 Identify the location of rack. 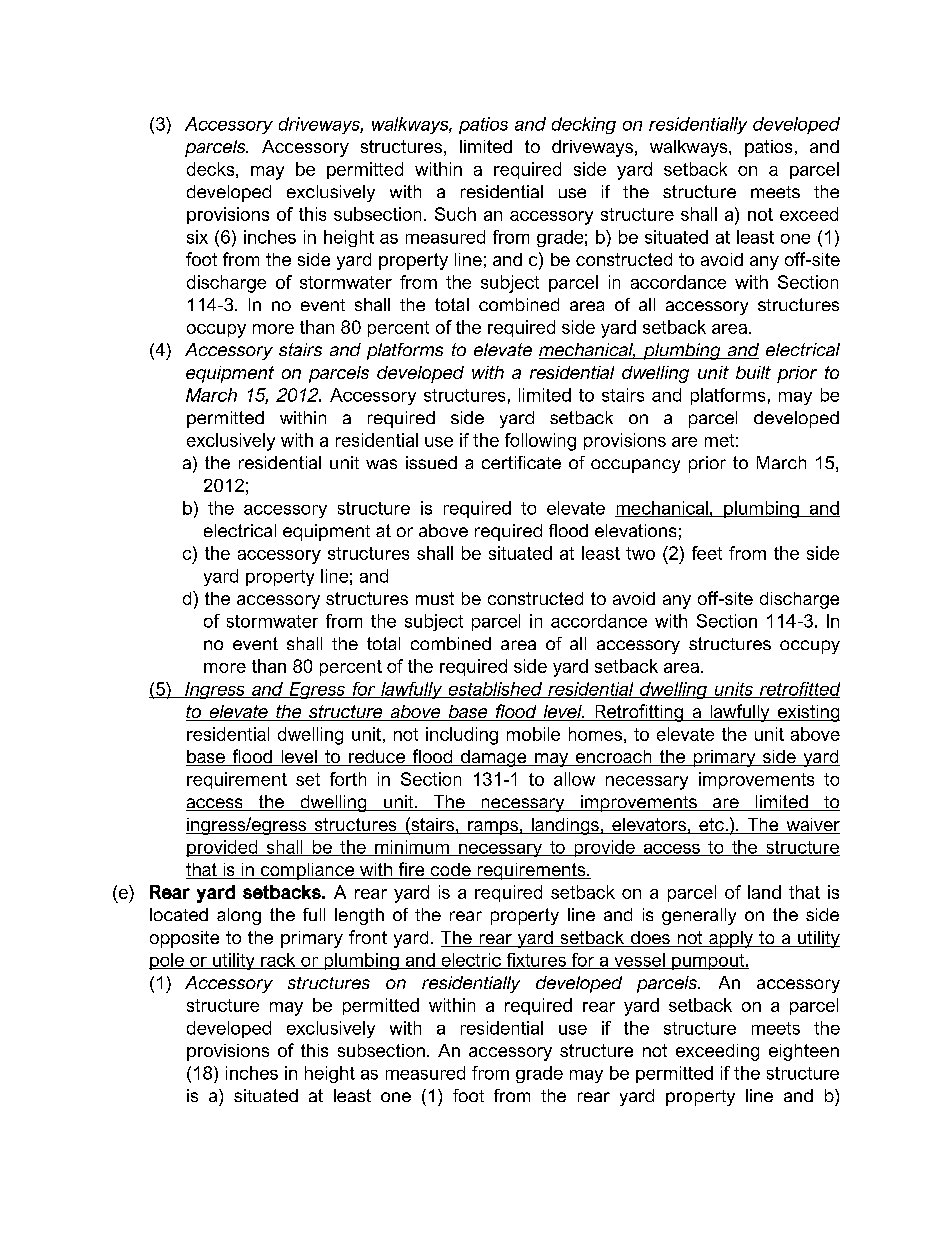
(278, 961).
